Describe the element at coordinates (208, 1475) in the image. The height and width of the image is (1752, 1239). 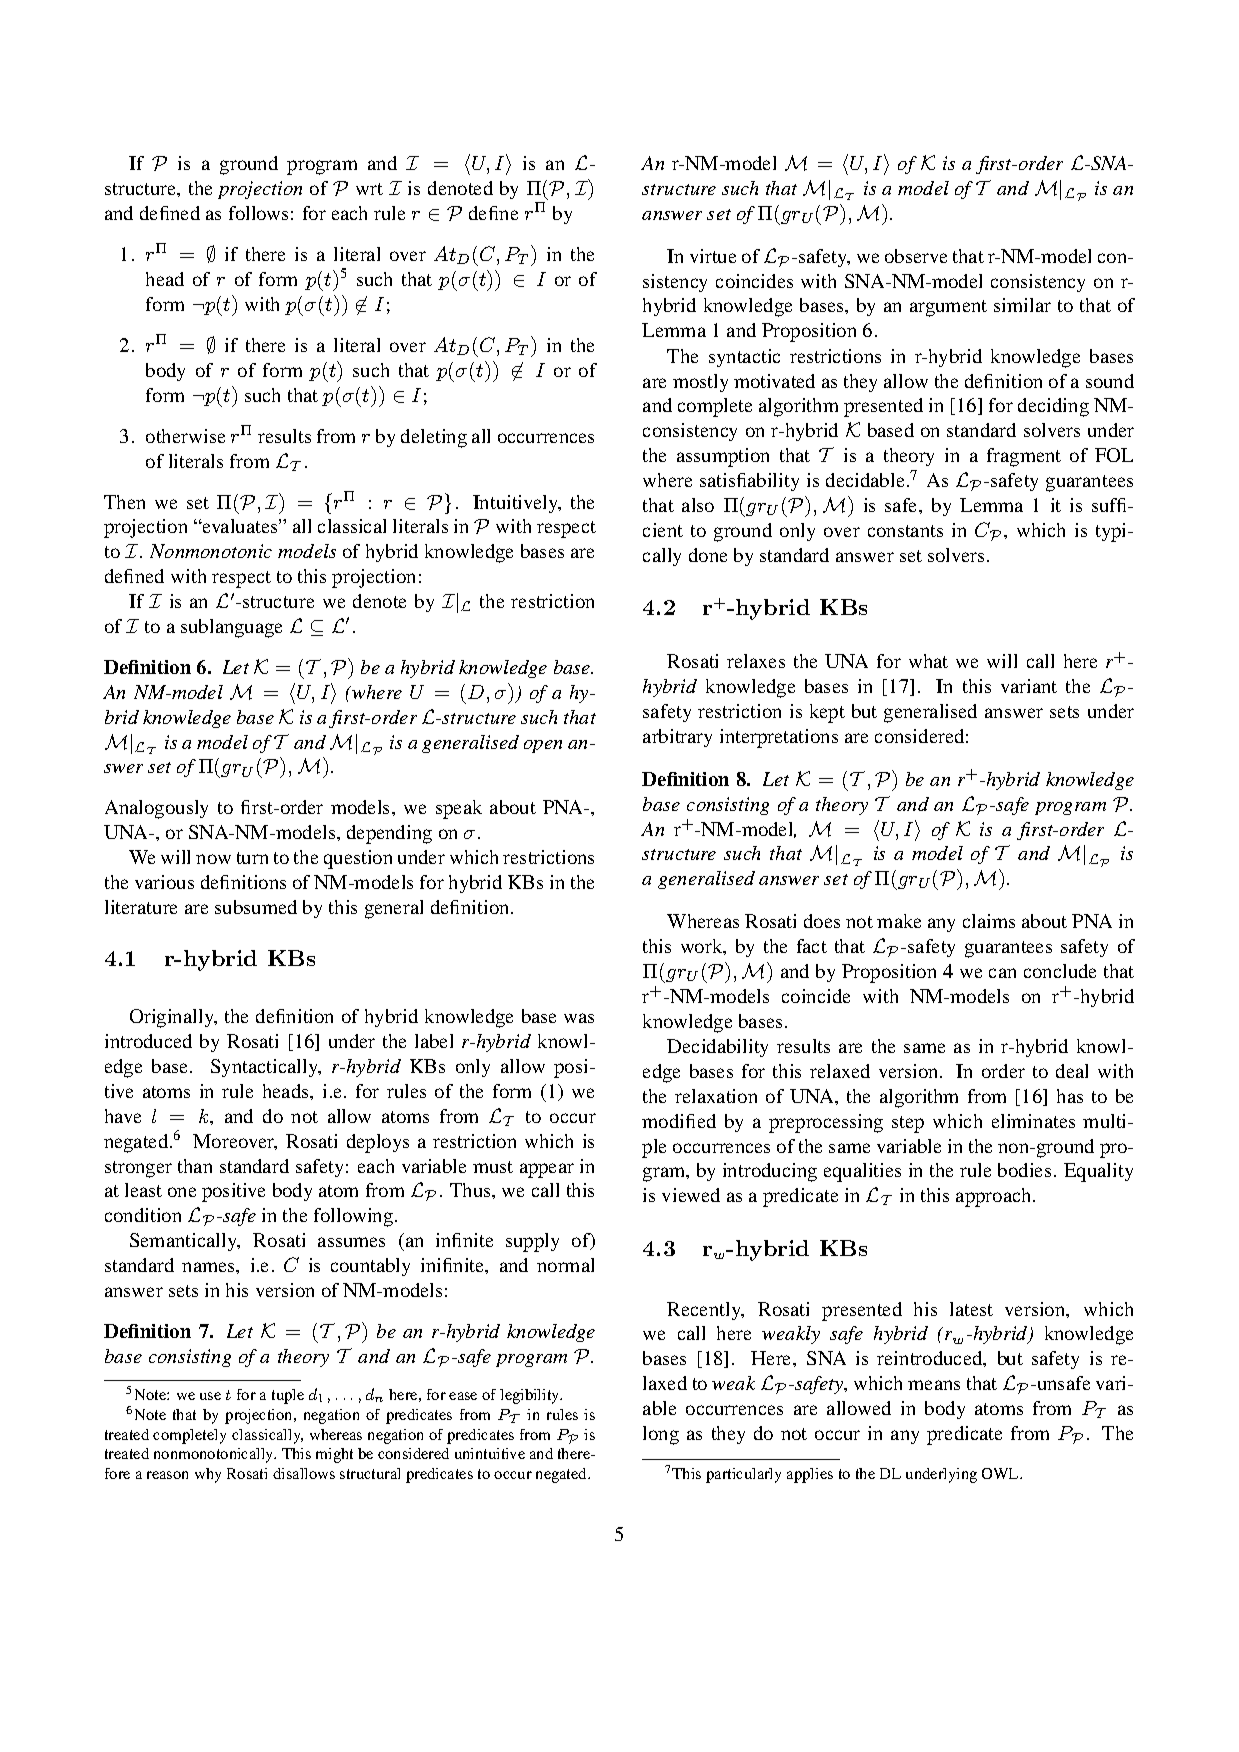
I see `why` at that location.
